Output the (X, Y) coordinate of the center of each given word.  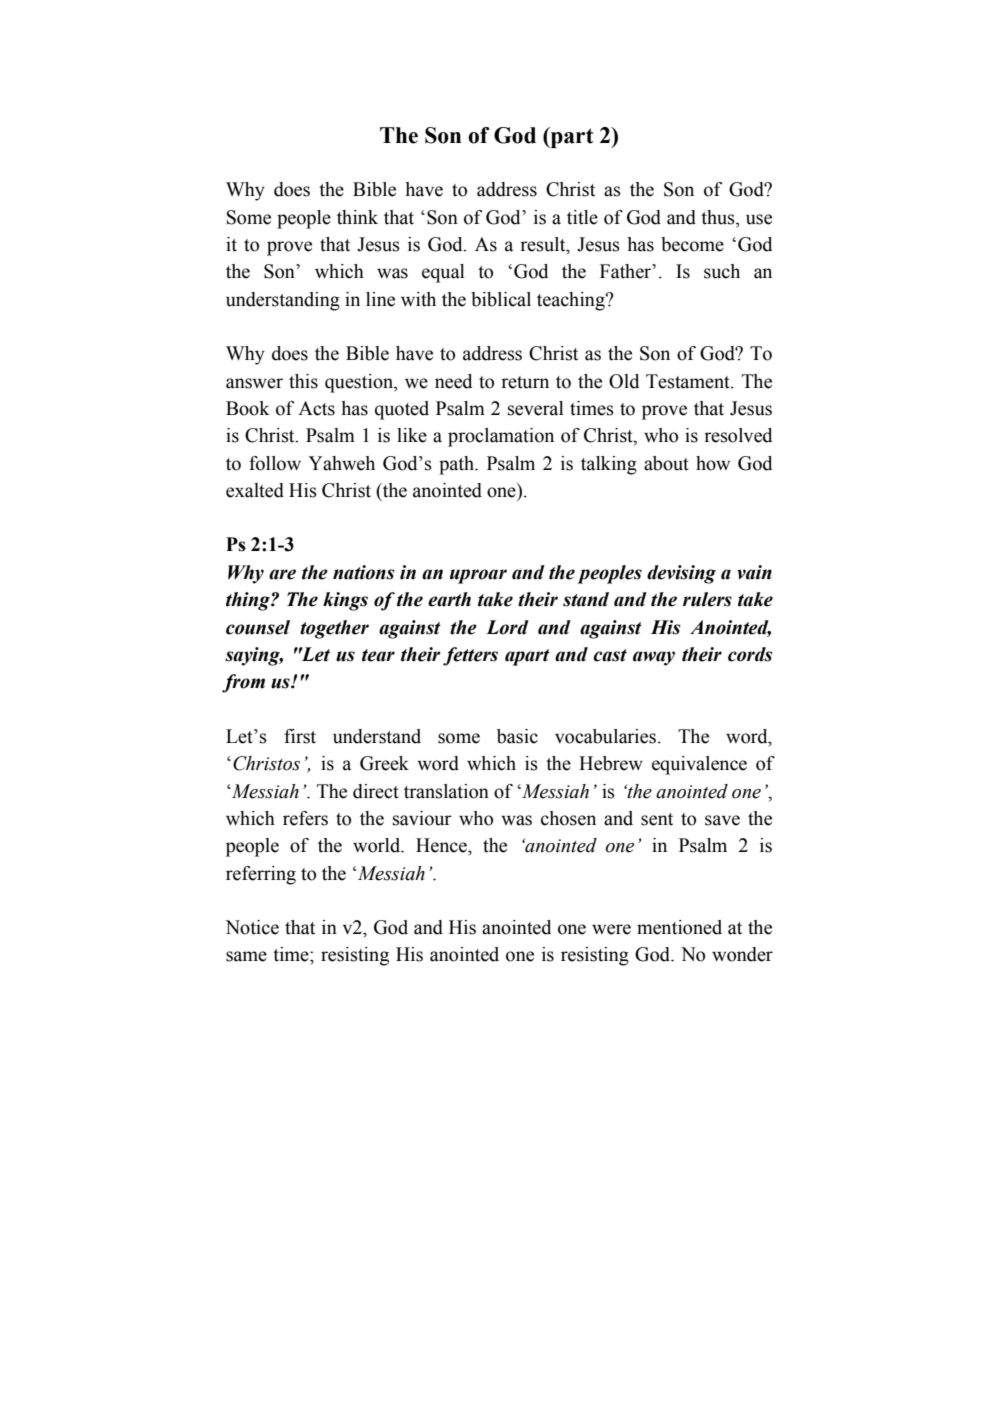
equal (443, 273)
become (692, 244)
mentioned (679, 927)
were (611, 929)
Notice (252, 927)
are (282, 574)
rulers (707, 599)
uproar (478, 576)
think (357, 217)
